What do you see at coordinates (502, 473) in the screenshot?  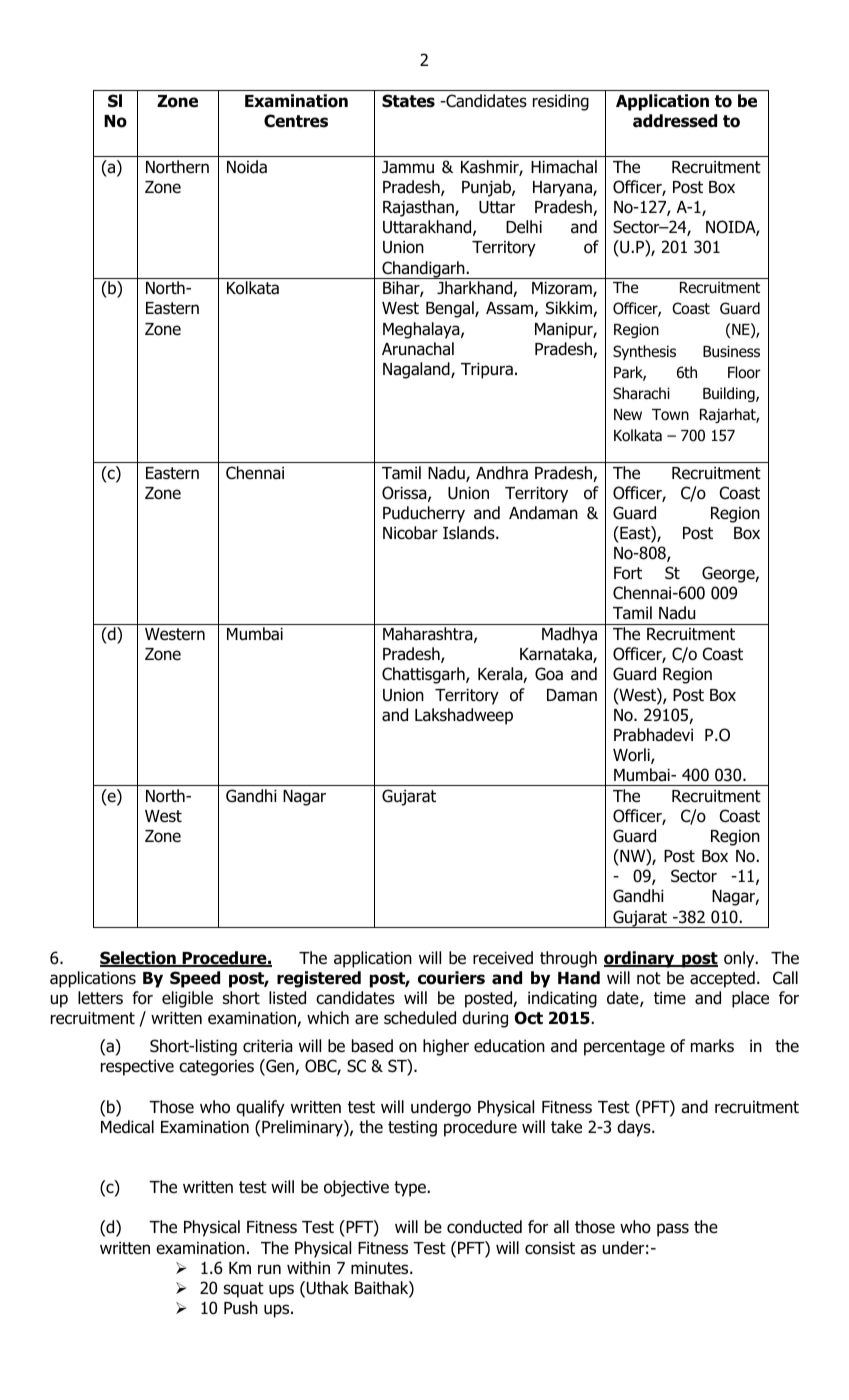 I see `Andhra` at bounding box center [502, 473].
